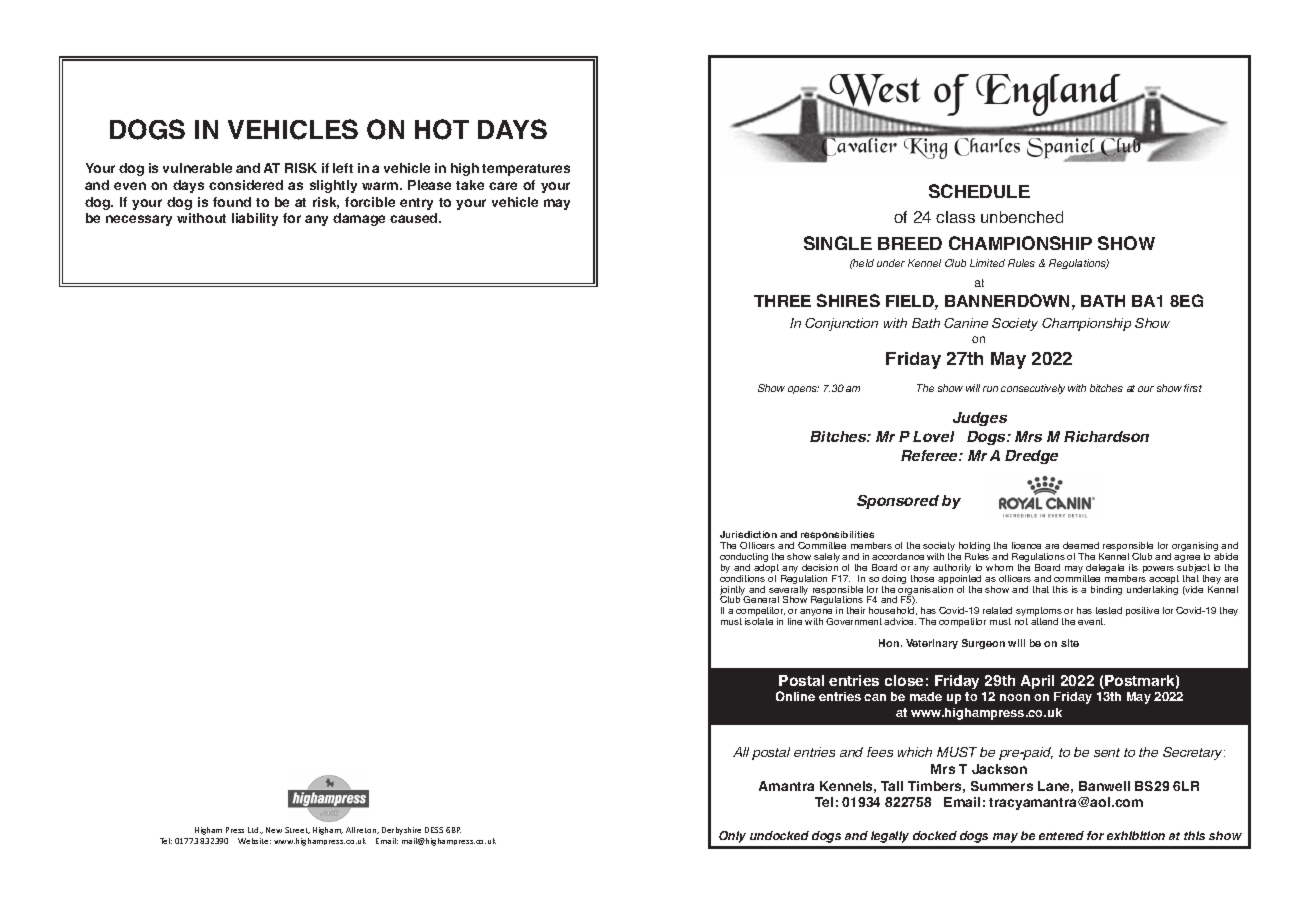 The width and height of the image is (1307, 924). What do you see at coordinates (1033, 389) in the image?
I see `consecutively` at bounding box center [1033, 389].
